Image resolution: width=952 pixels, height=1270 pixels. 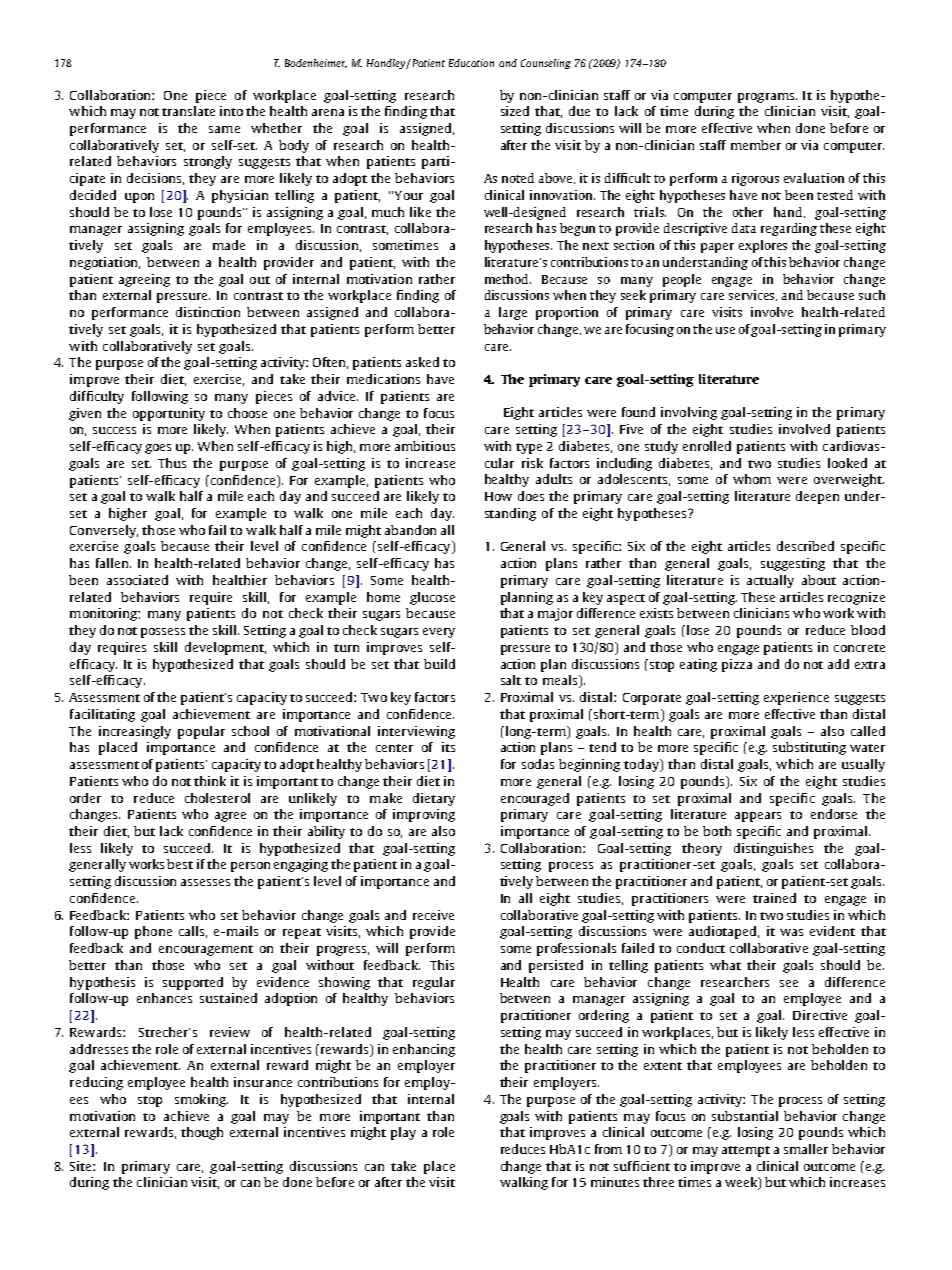 I want to click on member, so click(x=756, y=145).
